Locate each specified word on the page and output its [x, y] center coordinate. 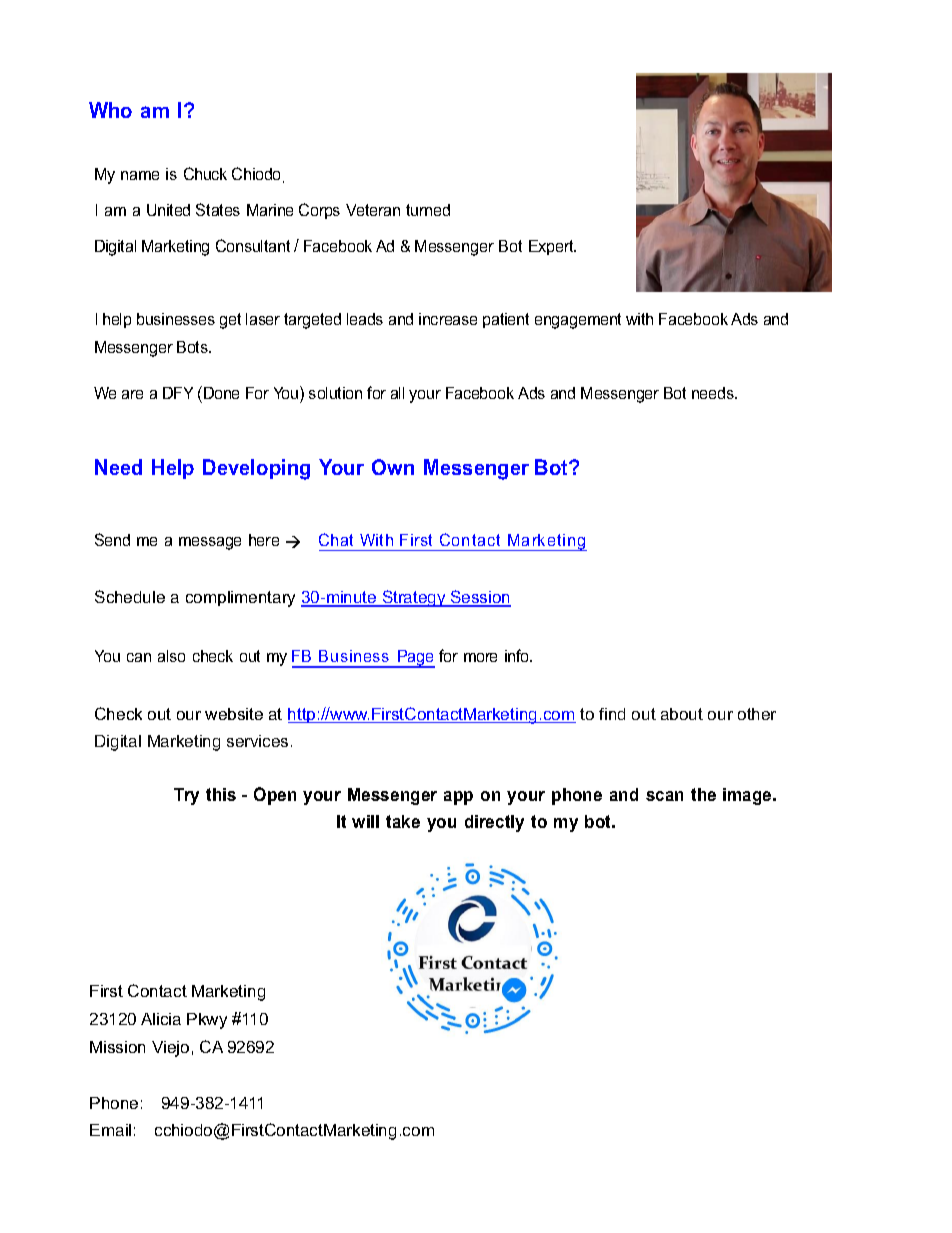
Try [186, 796]
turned [428, 210]
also [171, 656]
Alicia [161, 1019]
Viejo [170, 1049]
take [403, 821]
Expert [552, 247]
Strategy [414, 598]
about [682, 714]
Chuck [205, 173]
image [748, 796]
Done [221, 393]
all [397, 393]
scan [664, 796]
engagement [578, 321]
